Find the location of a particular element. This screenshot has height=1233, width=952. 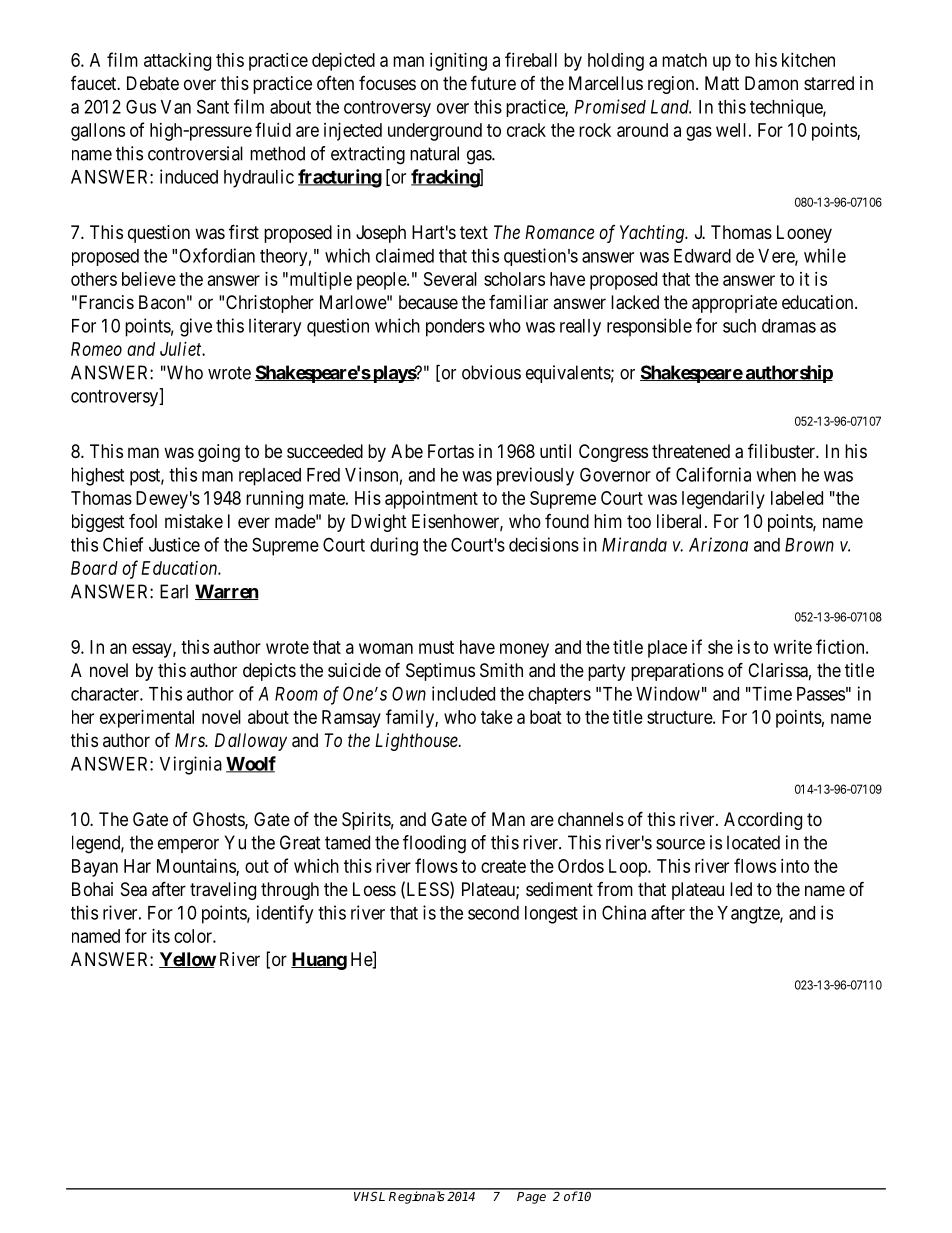

appropriate is located at coordinates (734, 304).
